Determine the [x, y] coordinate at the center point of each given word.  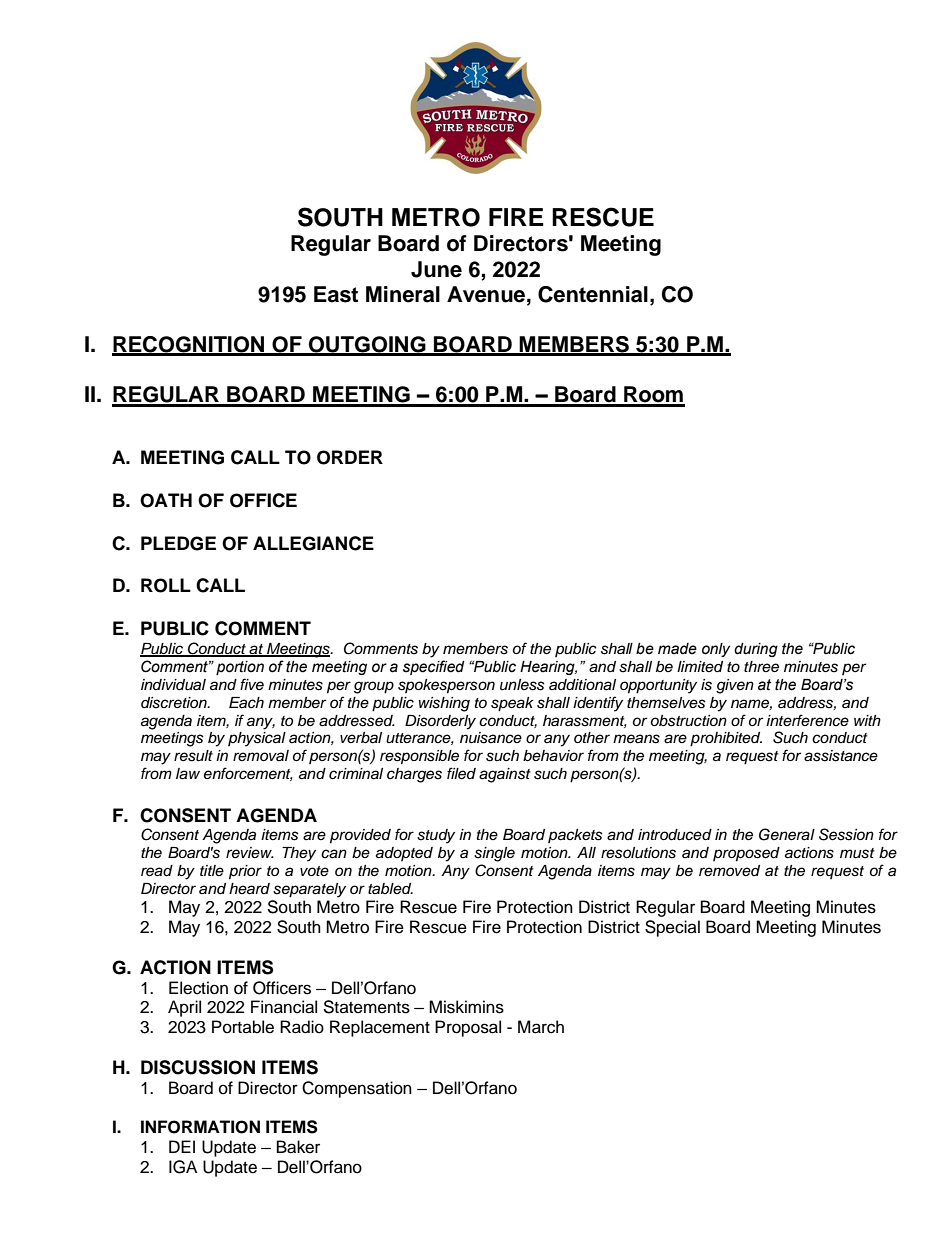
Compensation [357, 1089]
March [541, 1027]
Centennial [593, 294]
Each [246, 703]
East [336, 294]
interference [807, 720]
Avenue [487, 294]
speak [512, 704]
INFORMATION [200, 1127]
